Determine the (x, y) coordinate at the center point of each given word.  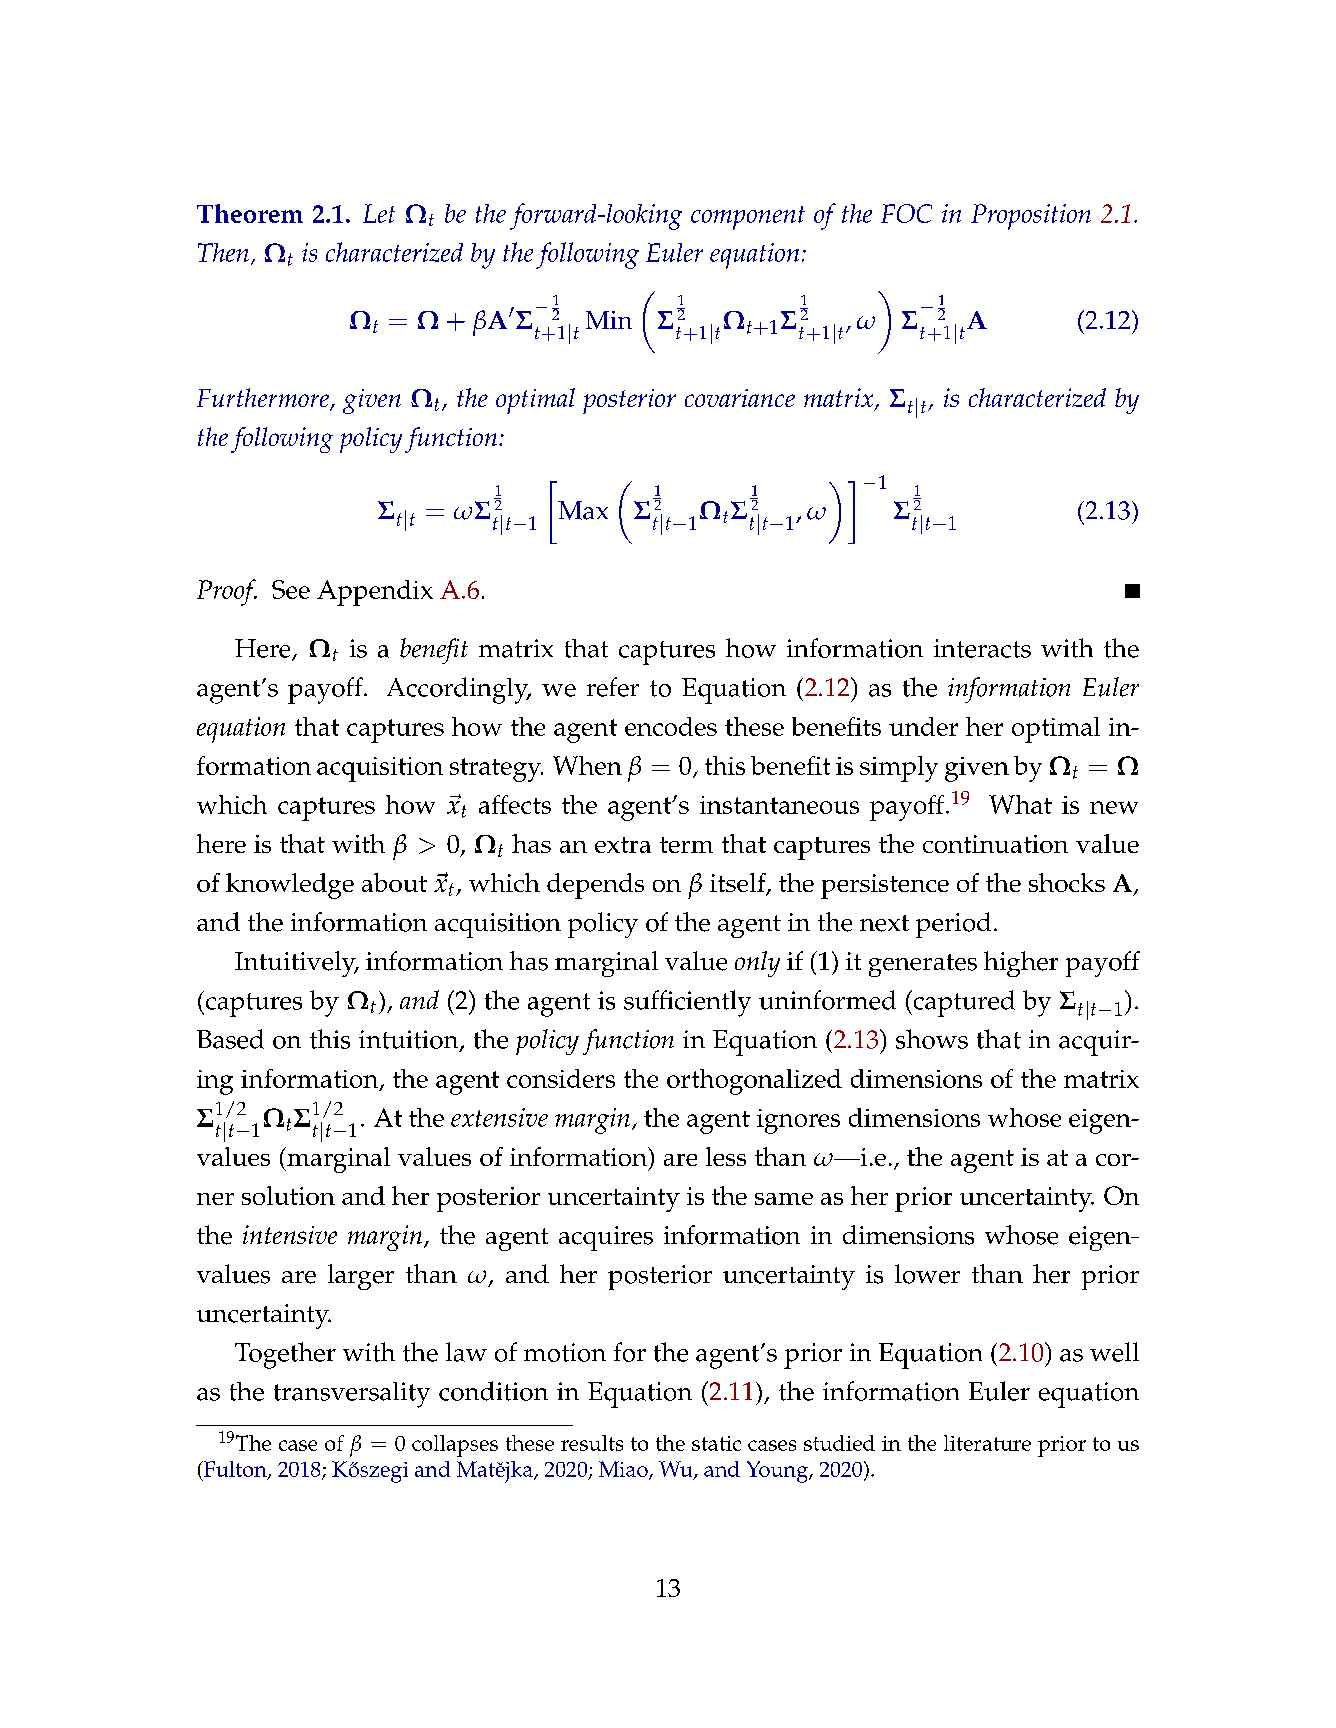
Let (379, 213)
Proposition (1031, 217)
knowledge (290, 886)
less (726, 1156)
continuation (995, 844)
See (291, 589)
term (686, 845)
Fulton (235, 1470)
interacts (982, 648)
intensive (290, 1234)
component (748, 218)
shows (932, 1039)
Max (583, 510)
